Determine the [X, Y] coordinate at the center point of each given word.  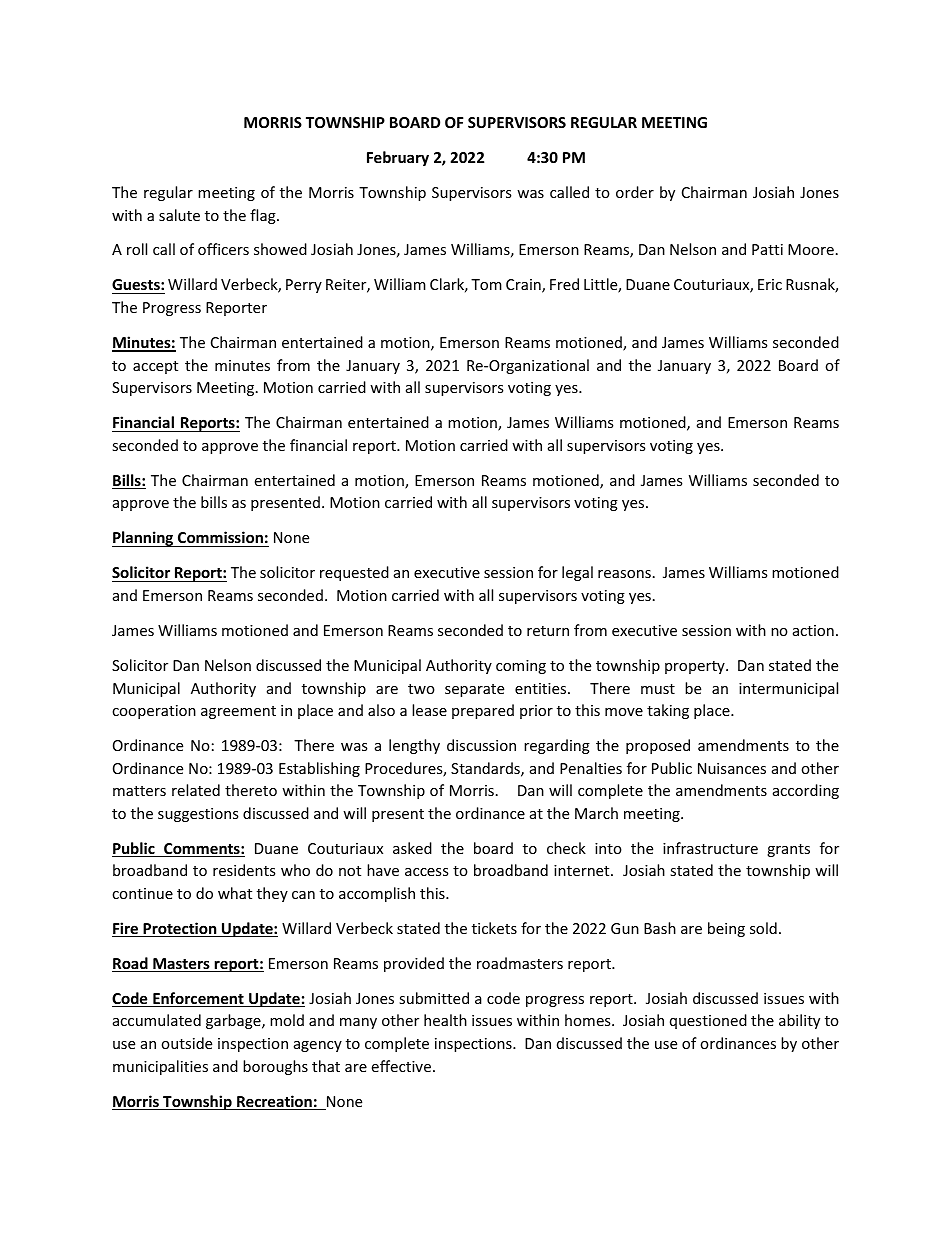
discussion [481, 745]
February [398, 158]
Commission [220, 537]
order [635, 192]
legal [577, 573]
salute [179, 215]
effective [401, 1066]
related [196, 790]
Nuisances [732, 768]
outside [186, 1043]
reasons [624, 574]
